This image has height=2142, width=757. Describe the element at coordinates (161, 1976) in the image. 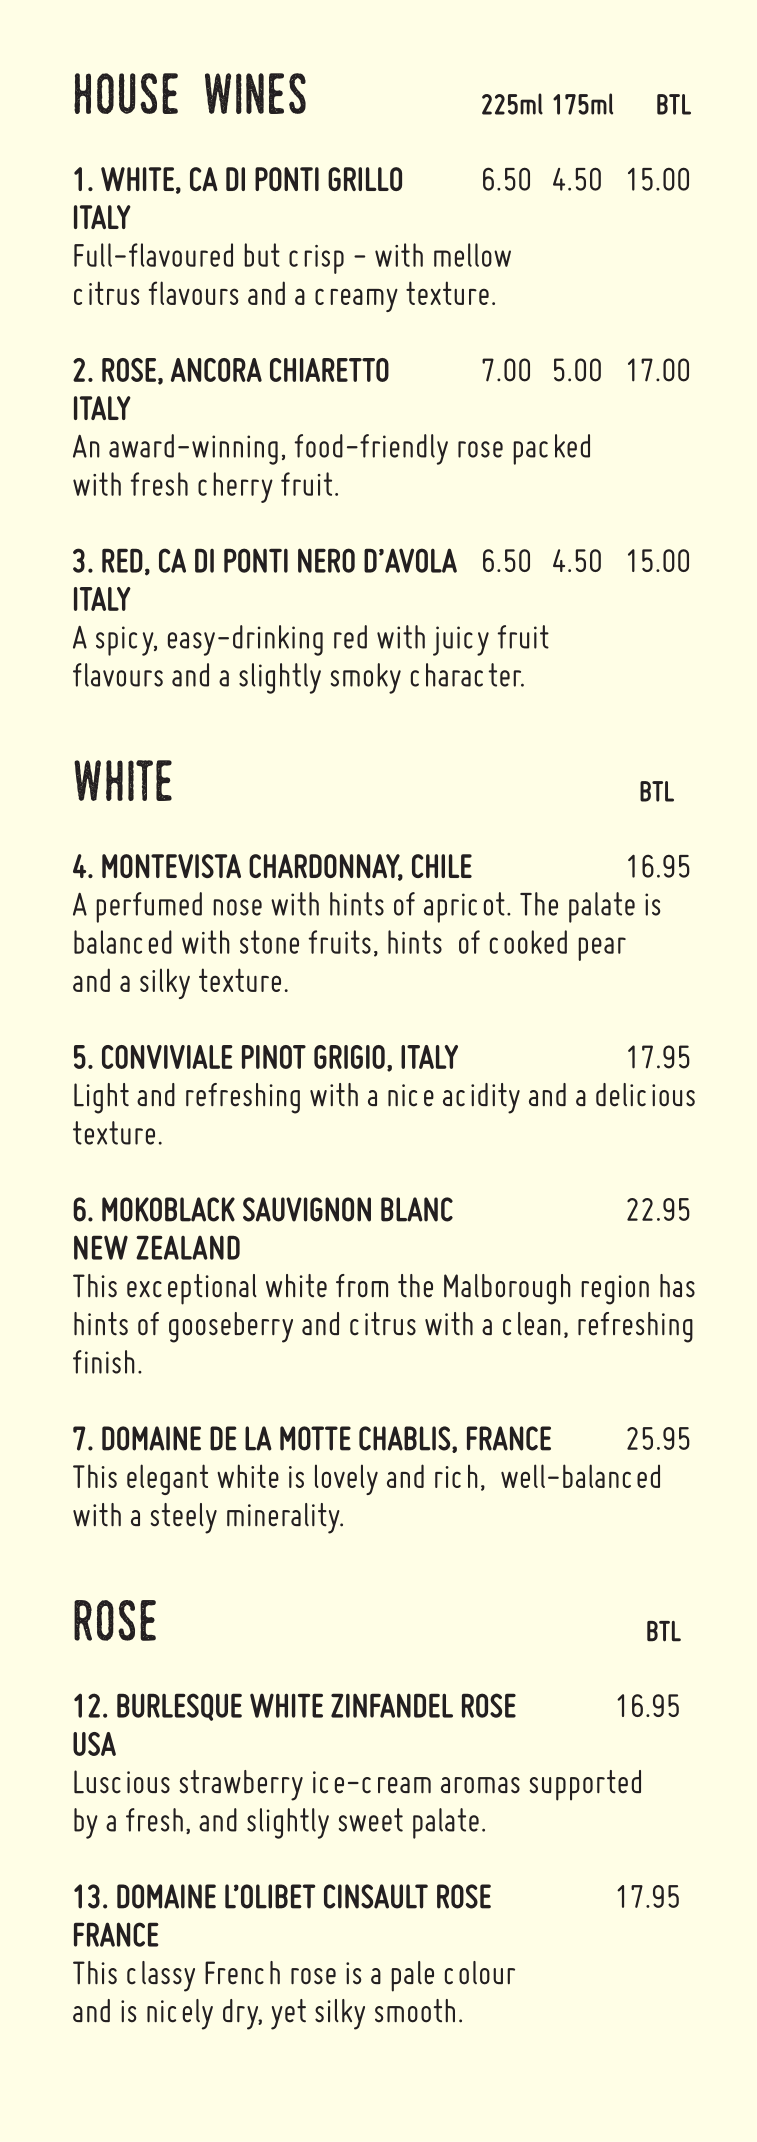

I see `classy` at that location.
